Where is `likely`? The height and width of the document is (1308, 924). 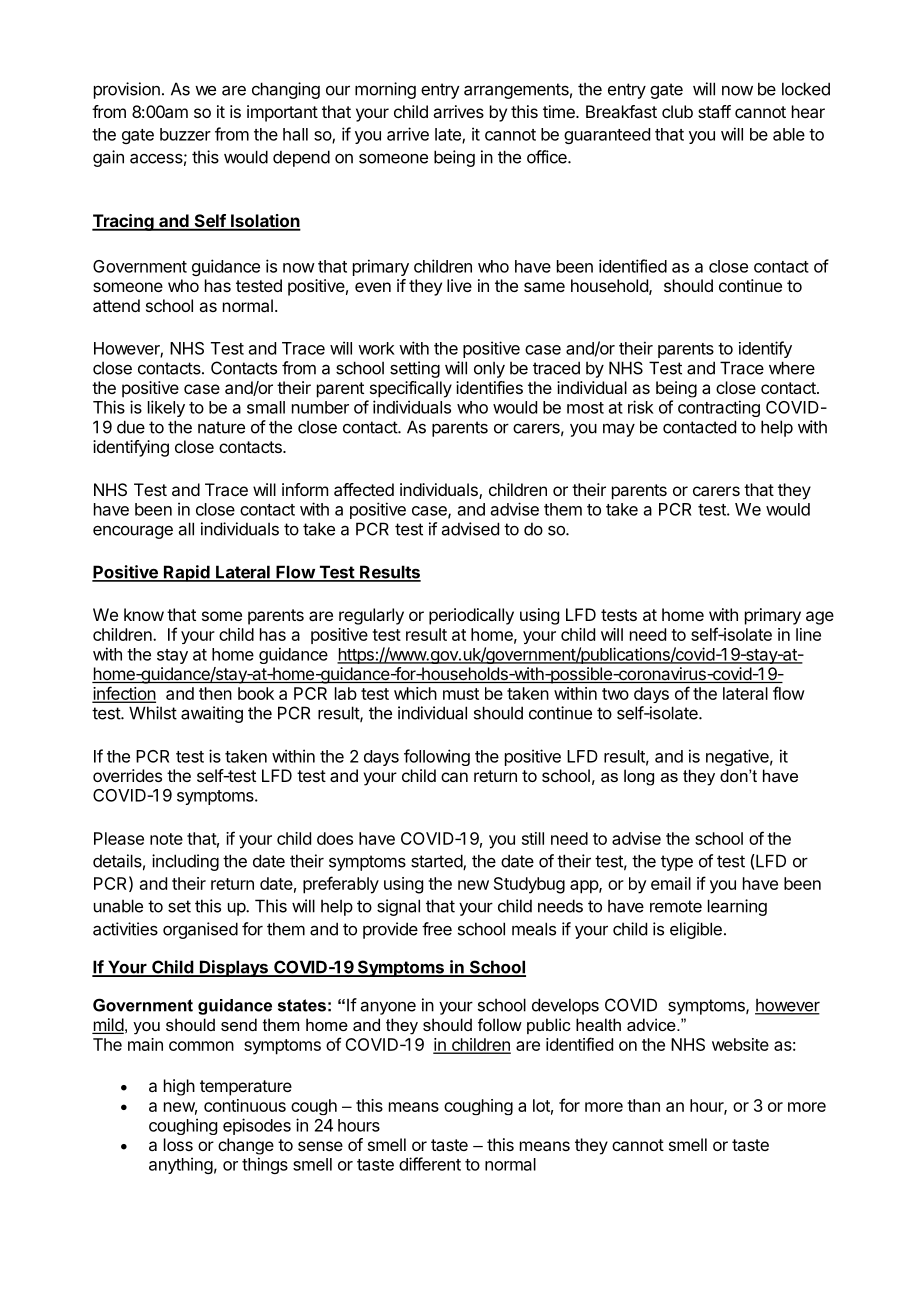
likely is located at coordinates (166, 408).
